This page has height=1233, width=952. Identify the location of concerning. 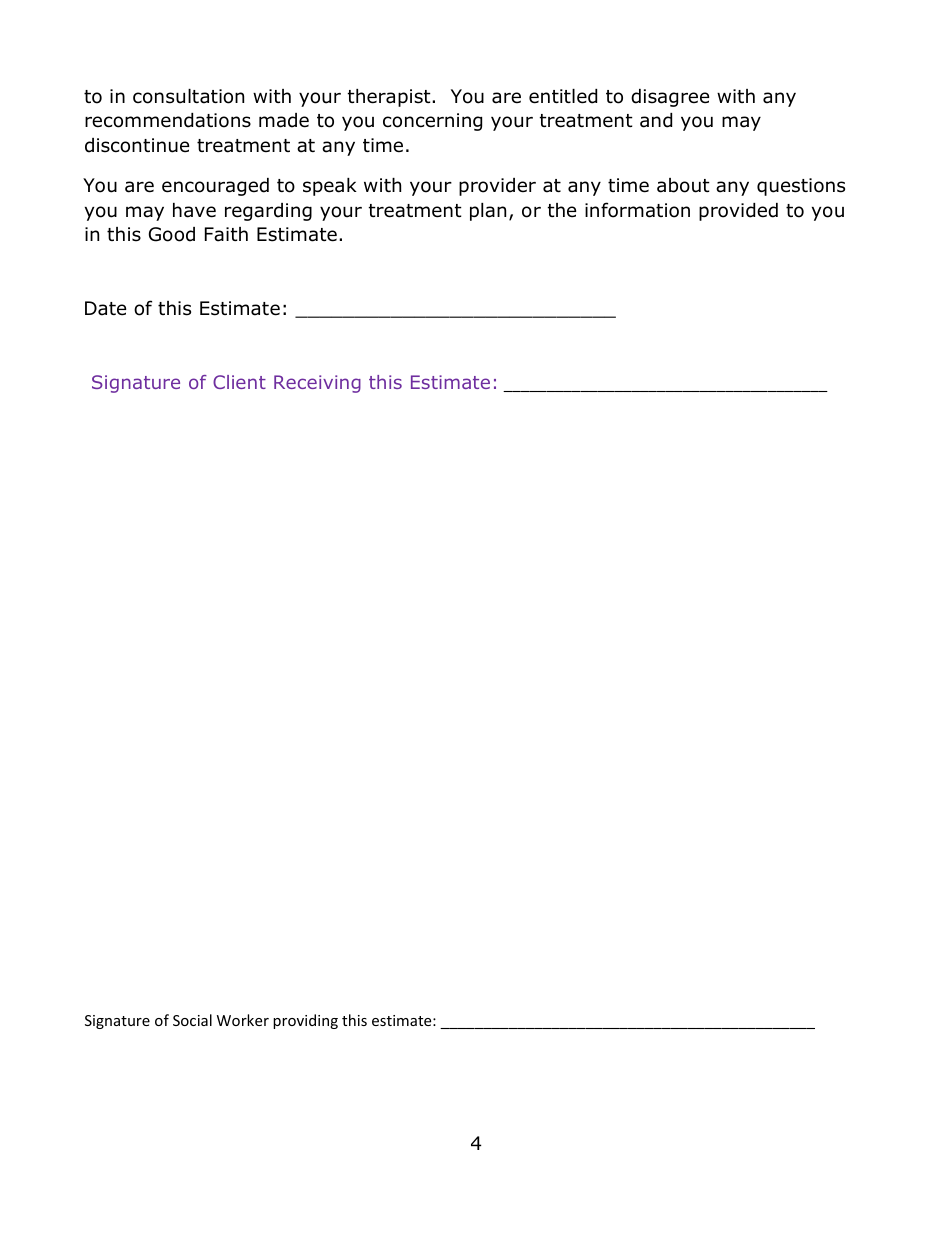
(432, 122).
